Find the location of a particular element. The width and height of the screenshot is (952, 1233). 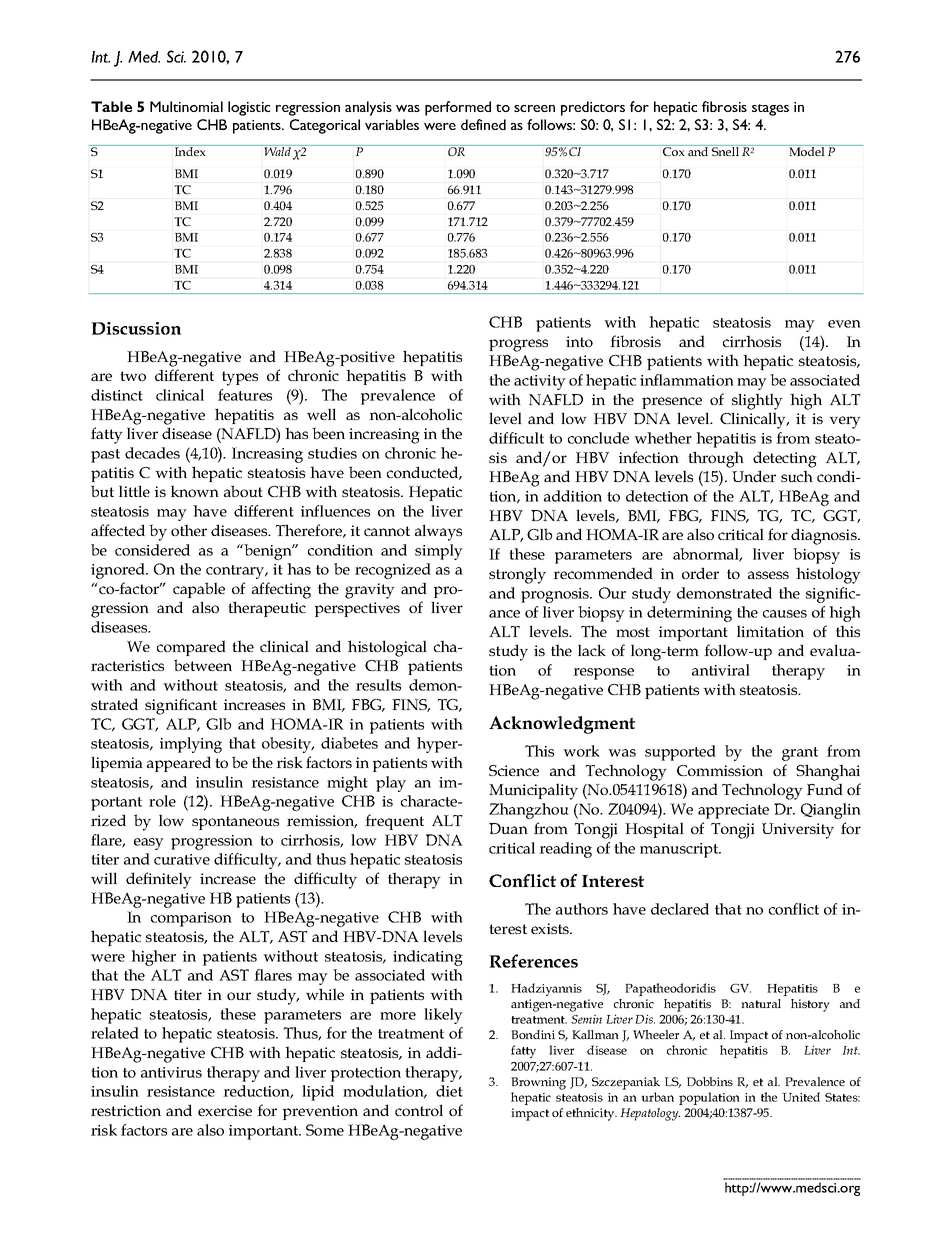

Duan is located at coordinates (508, 828).
